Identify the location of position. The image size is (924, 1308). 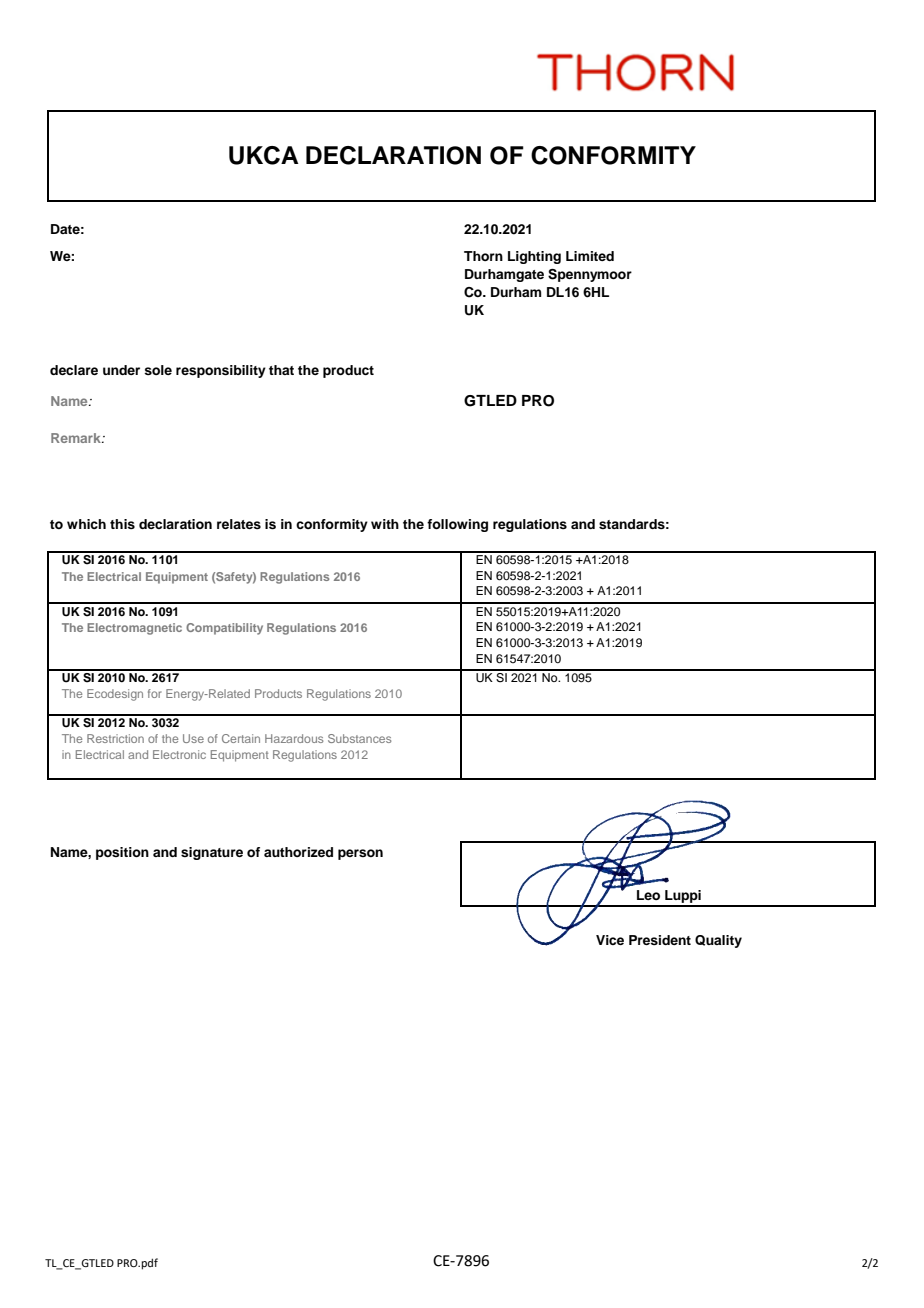
(122, 853).
